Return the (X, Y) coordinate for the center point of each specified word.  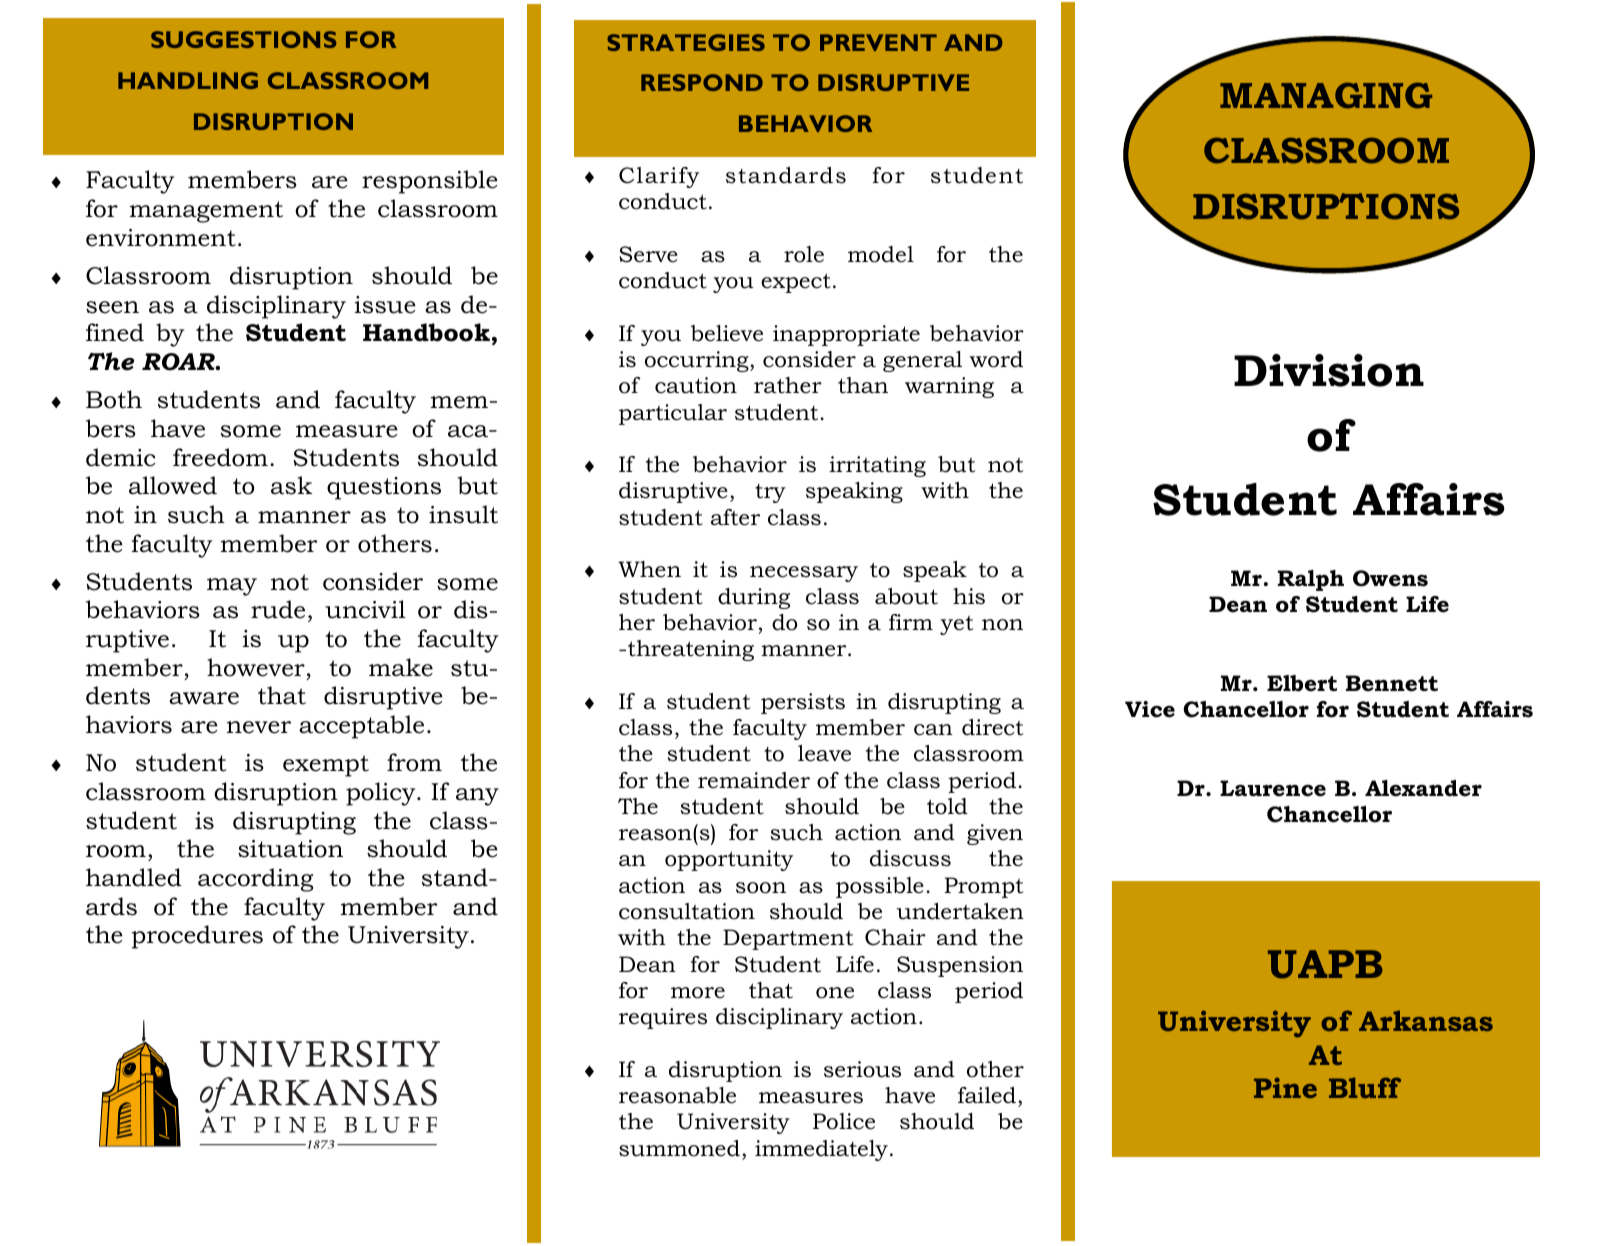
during (754, 598)
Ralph (1311, 580)
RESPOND (702, 82)
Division (1329, 370)
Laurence (1273, 788)
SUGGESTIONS (243, 39)
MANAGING (1326, 95)
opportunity (729, 860)
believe (727, 333)
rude (278, 609)
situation (290, 849)
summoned (679, 1148)
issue (385, 305)
